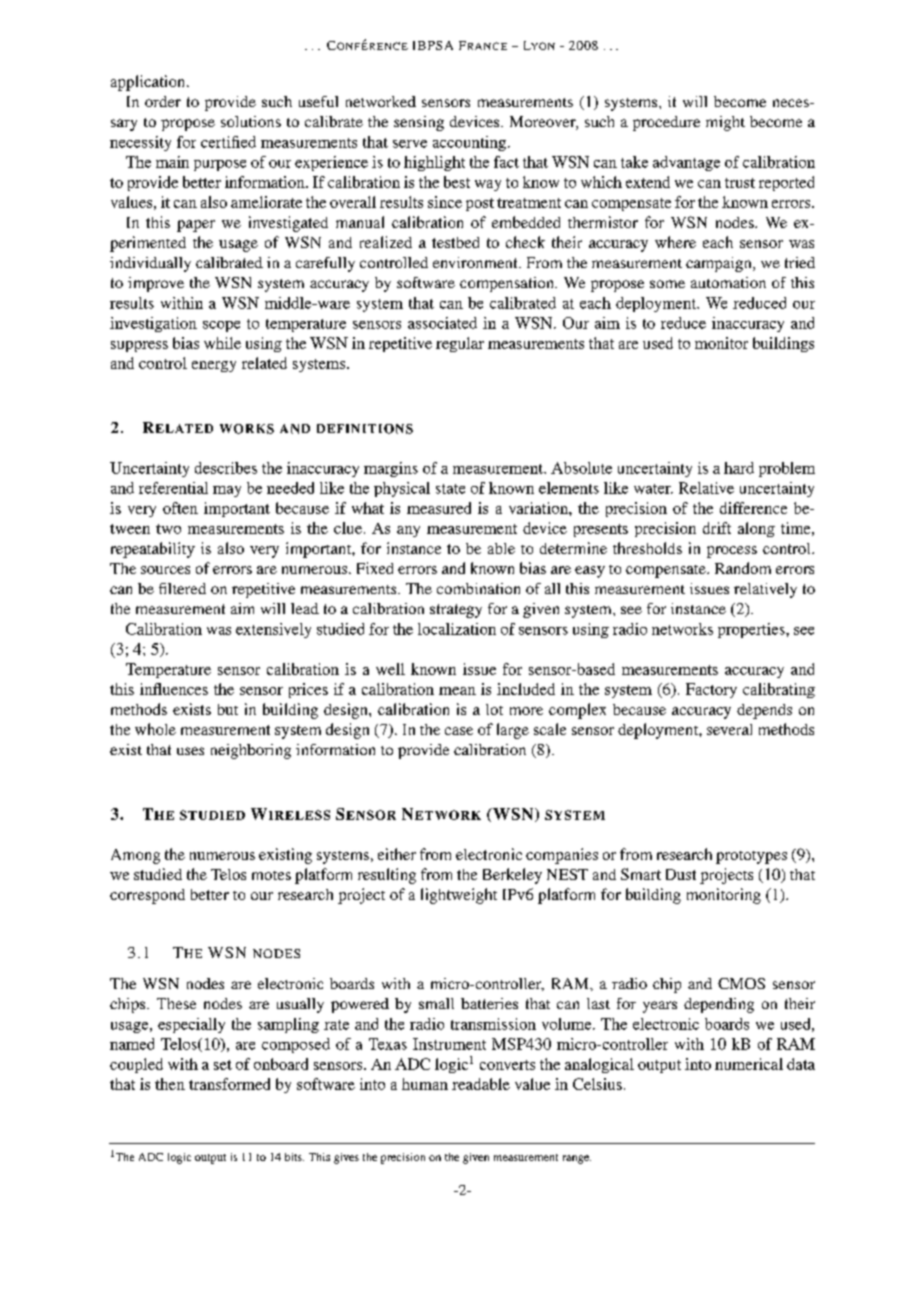  Describe the element at coordinates (681, 874) in the document. I see `Dust` at that location.
